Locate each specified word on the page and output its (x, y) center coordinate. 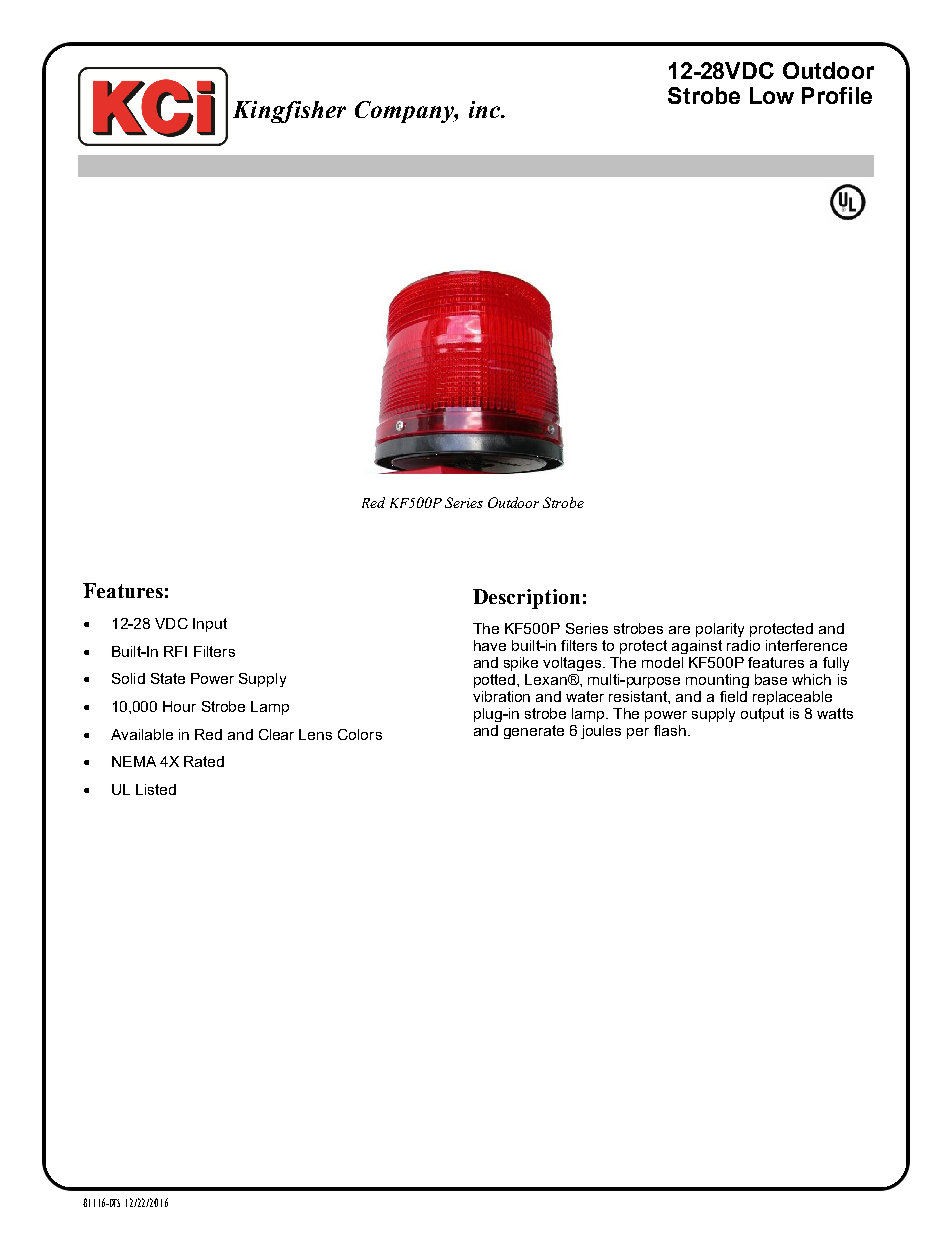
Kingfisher (289, 112)
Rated (204, 761)
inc (486, 109)
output (762, 715)
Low (772, 95)
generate (534, 732)
